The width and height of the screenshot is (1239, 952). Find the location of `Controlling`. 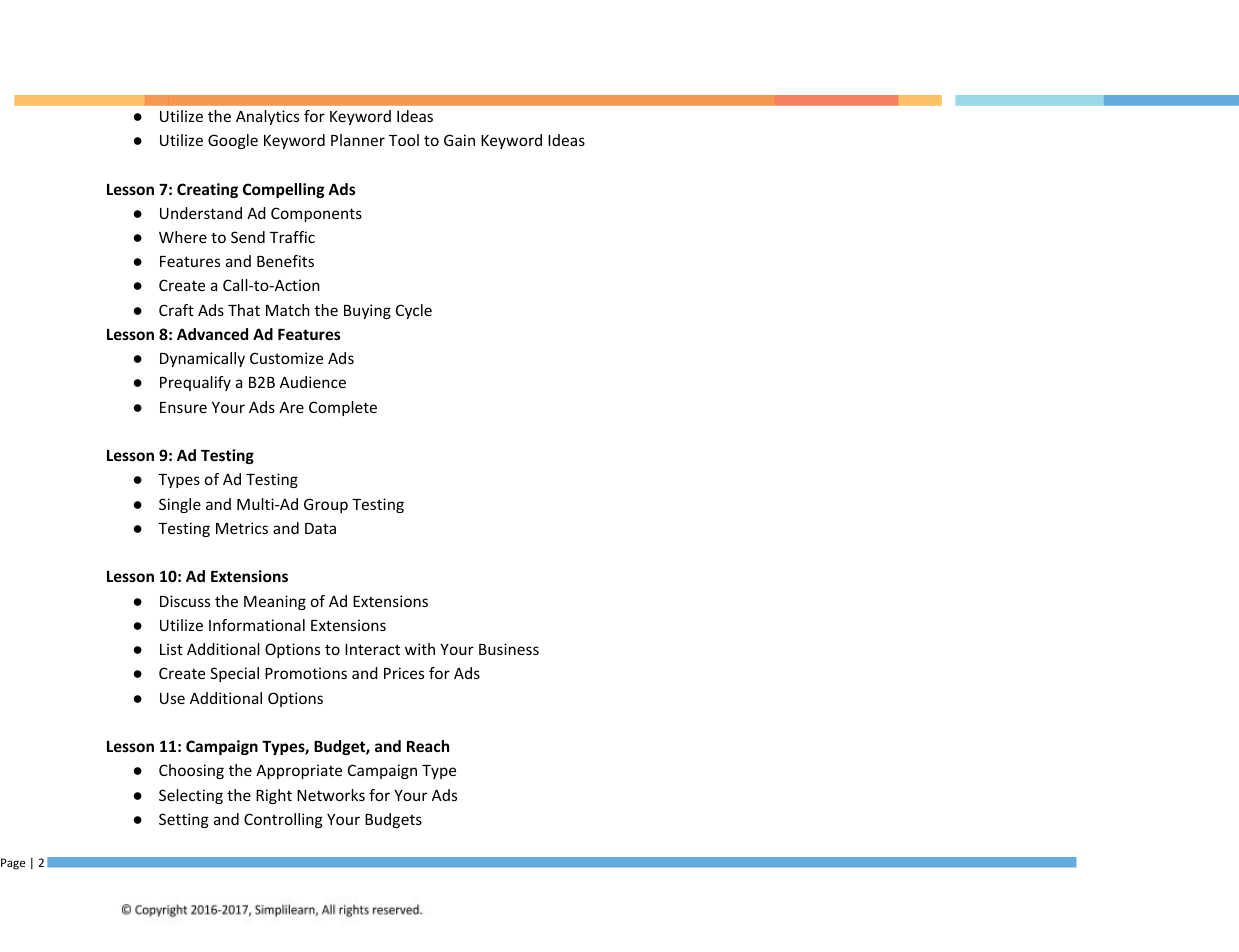

Controlling is located at coordinates (283, 820).
